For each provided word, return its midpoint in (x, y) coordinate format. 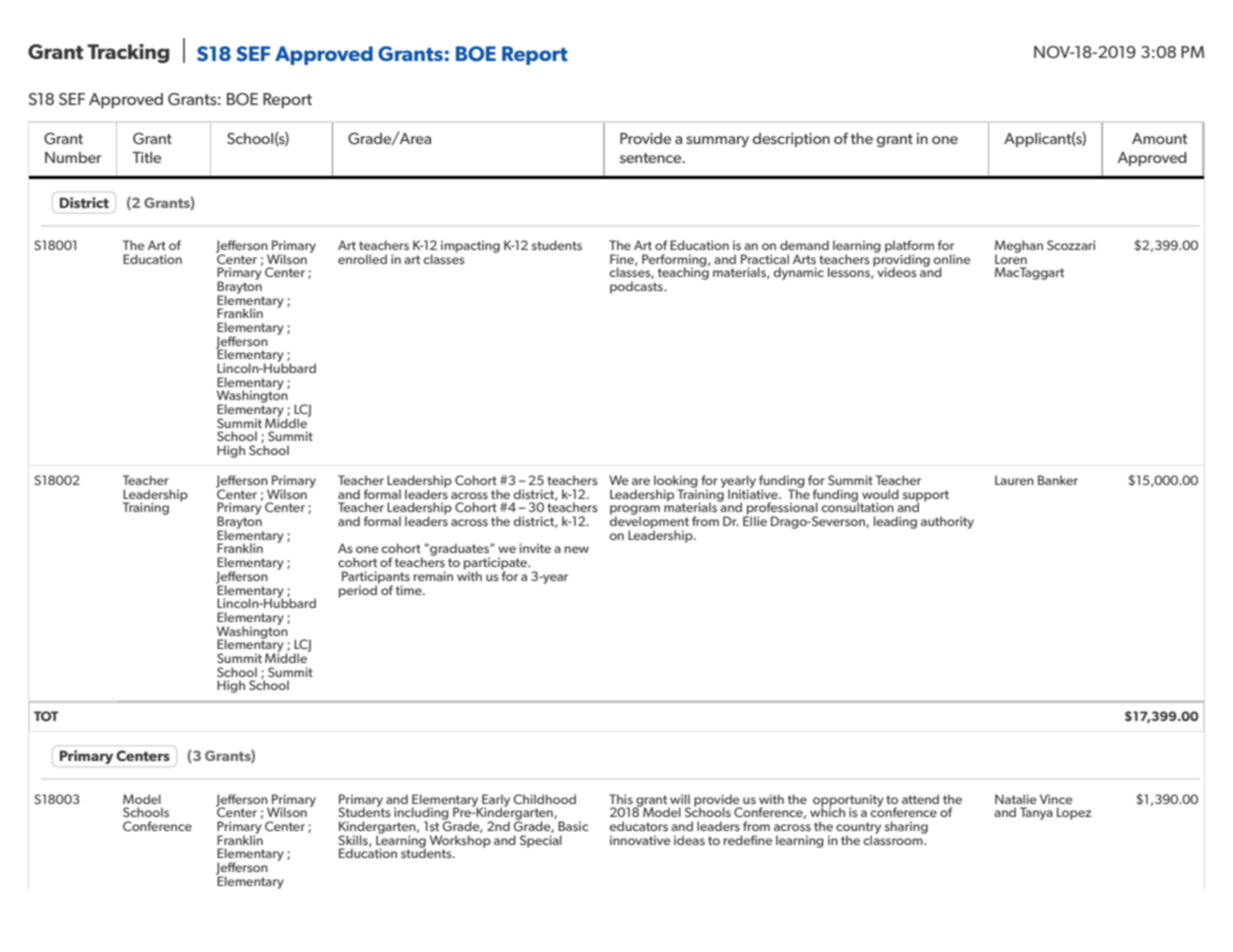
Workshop (460, 842)
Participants (376, 578)
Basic (573, 826)
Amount (1159, 138)
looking (676, 482)
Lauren (1014, 480)
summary (717, 141)
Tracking (128, 53)
